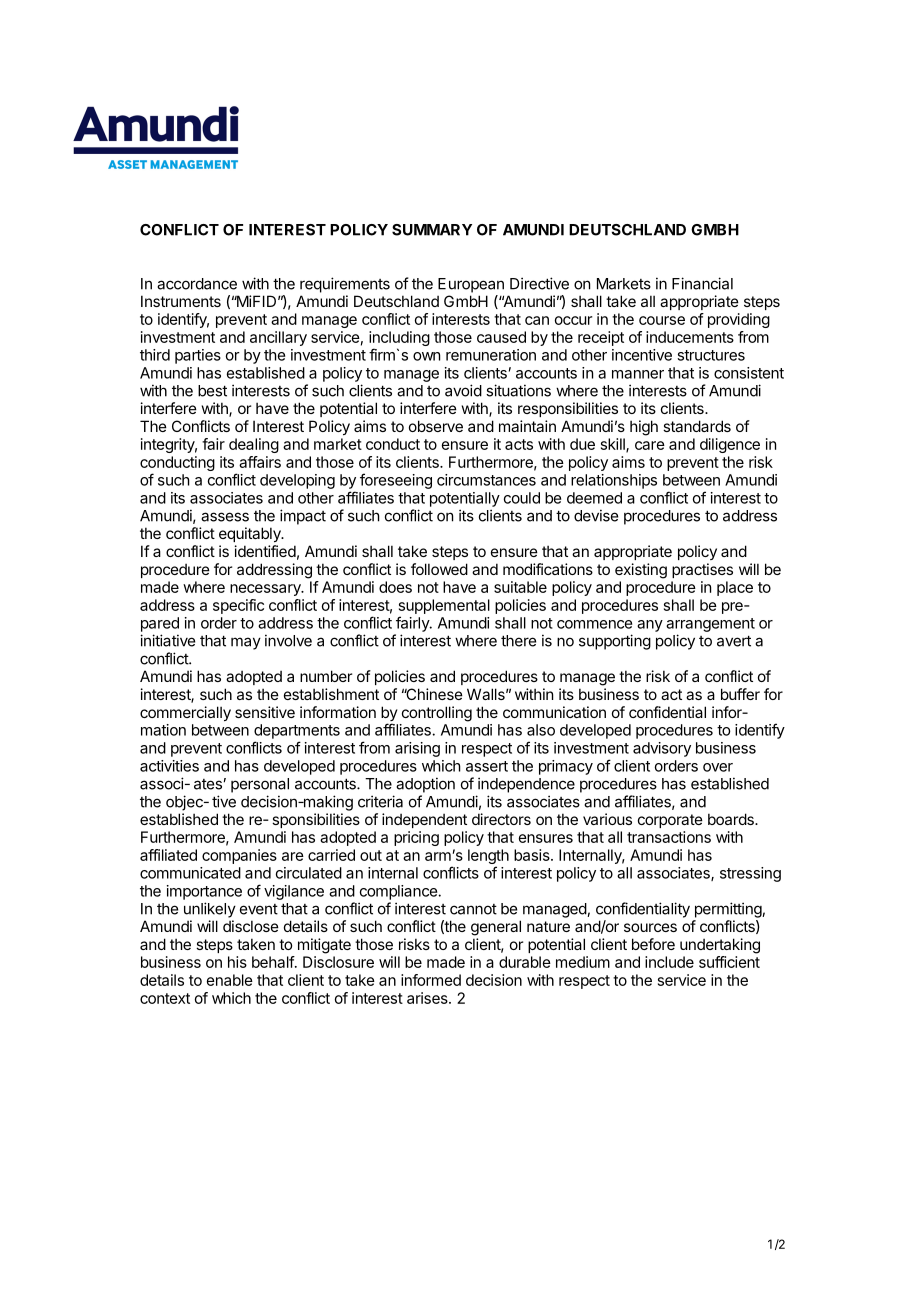 The image size is (924, 1308). I want to click on SUMMARY, so click(432, 230).
